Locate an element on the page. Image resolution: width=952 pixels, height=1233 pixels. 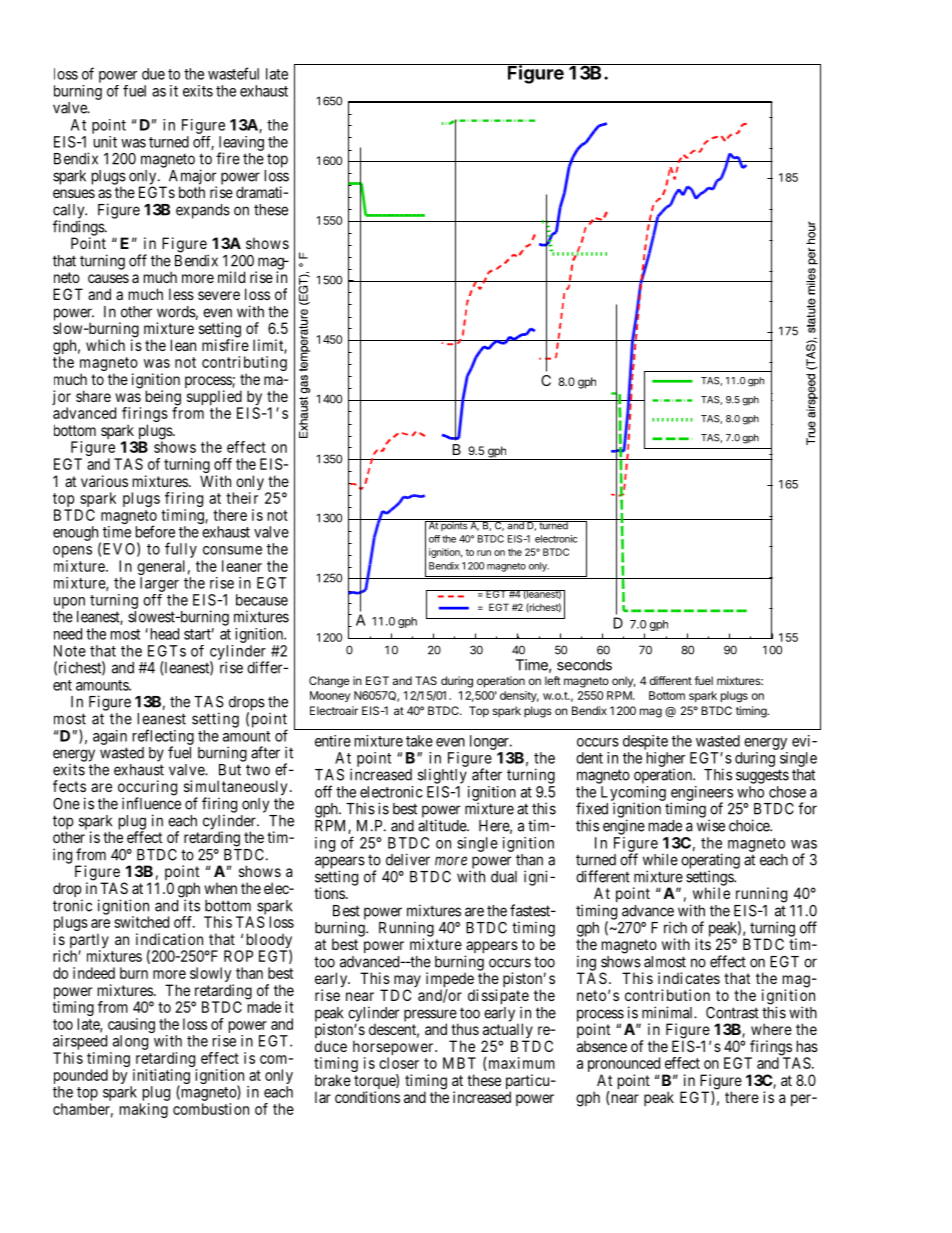
which is located at coordinates (105, 345).
